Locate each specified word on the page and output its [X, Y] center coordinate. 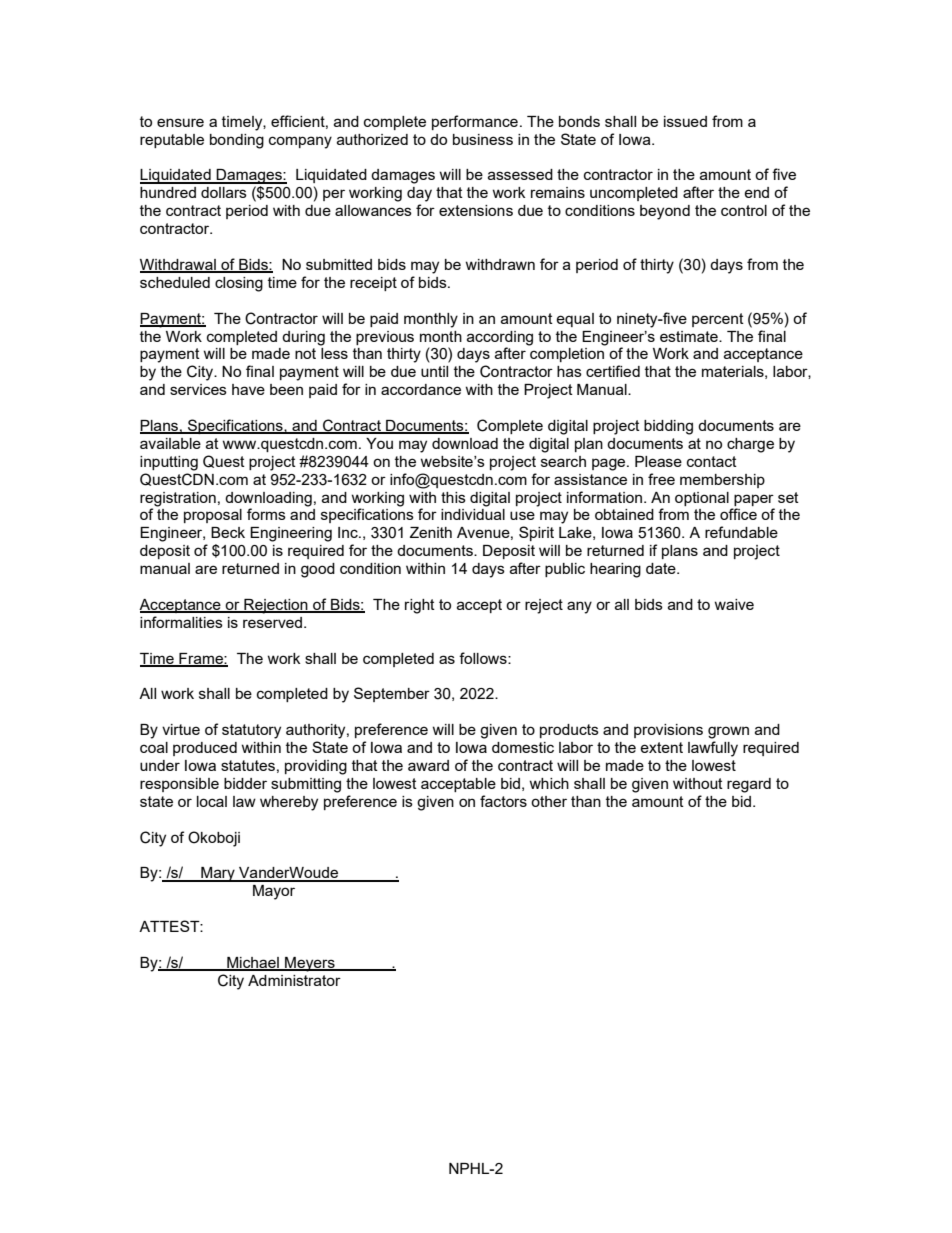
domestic [523, 747]
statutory [251, 731]
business [483, 139]
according [500, 338]
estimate [690, 336]
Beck [228, 532]
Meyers [310, 964]
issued [685, 121]
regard [749, 785]
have [248, 389]
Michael [253, 964]
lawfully [713, 749]
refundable [741, 532]
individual [473, 514]
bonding [237, 141]
